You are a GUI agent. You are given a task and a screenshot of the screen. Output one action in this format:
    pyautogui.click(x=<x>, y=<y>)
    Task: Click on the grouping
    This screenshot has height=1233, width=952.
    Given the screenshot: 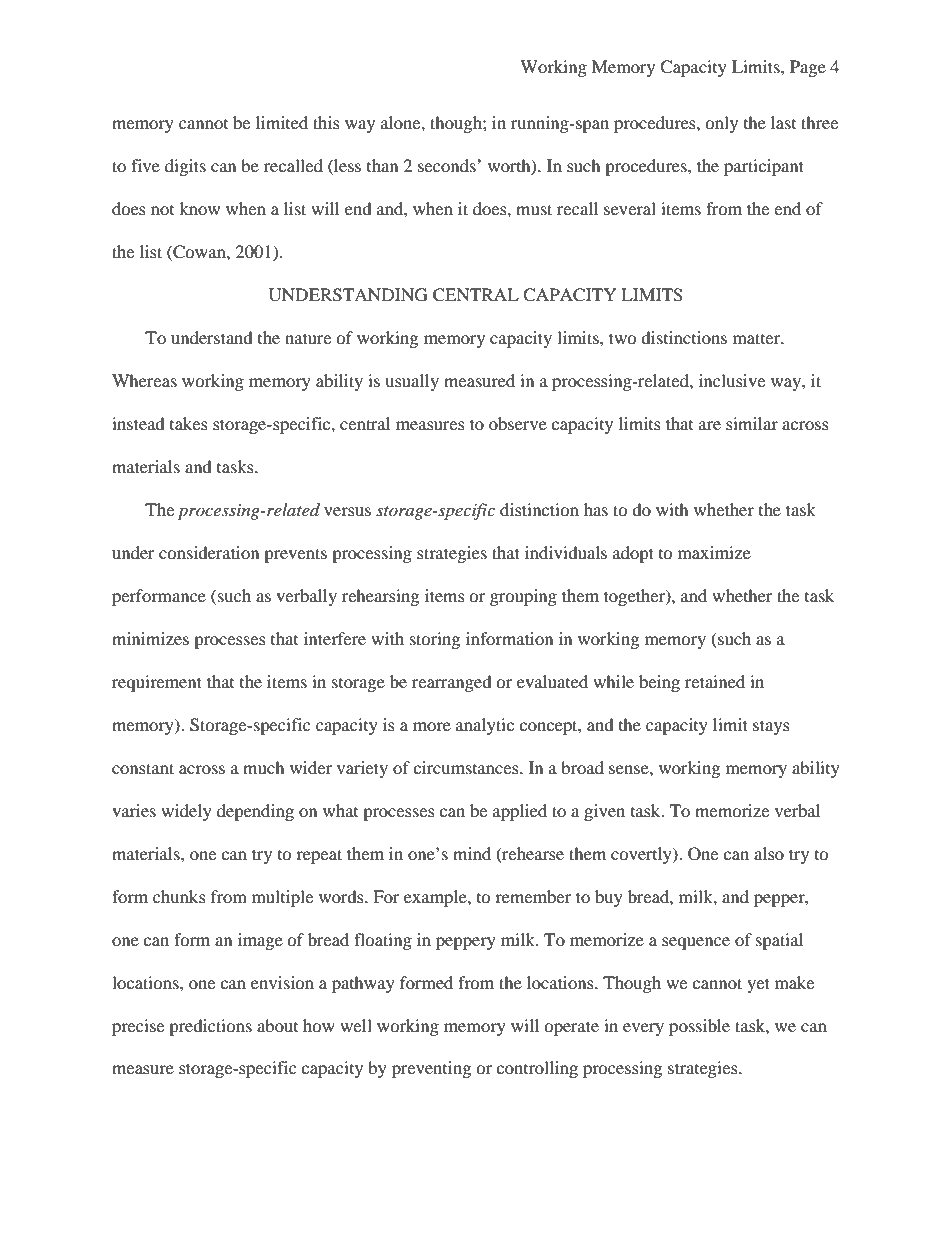 What is the action you would take?
    pyautogui.click(x=523, y=597)
